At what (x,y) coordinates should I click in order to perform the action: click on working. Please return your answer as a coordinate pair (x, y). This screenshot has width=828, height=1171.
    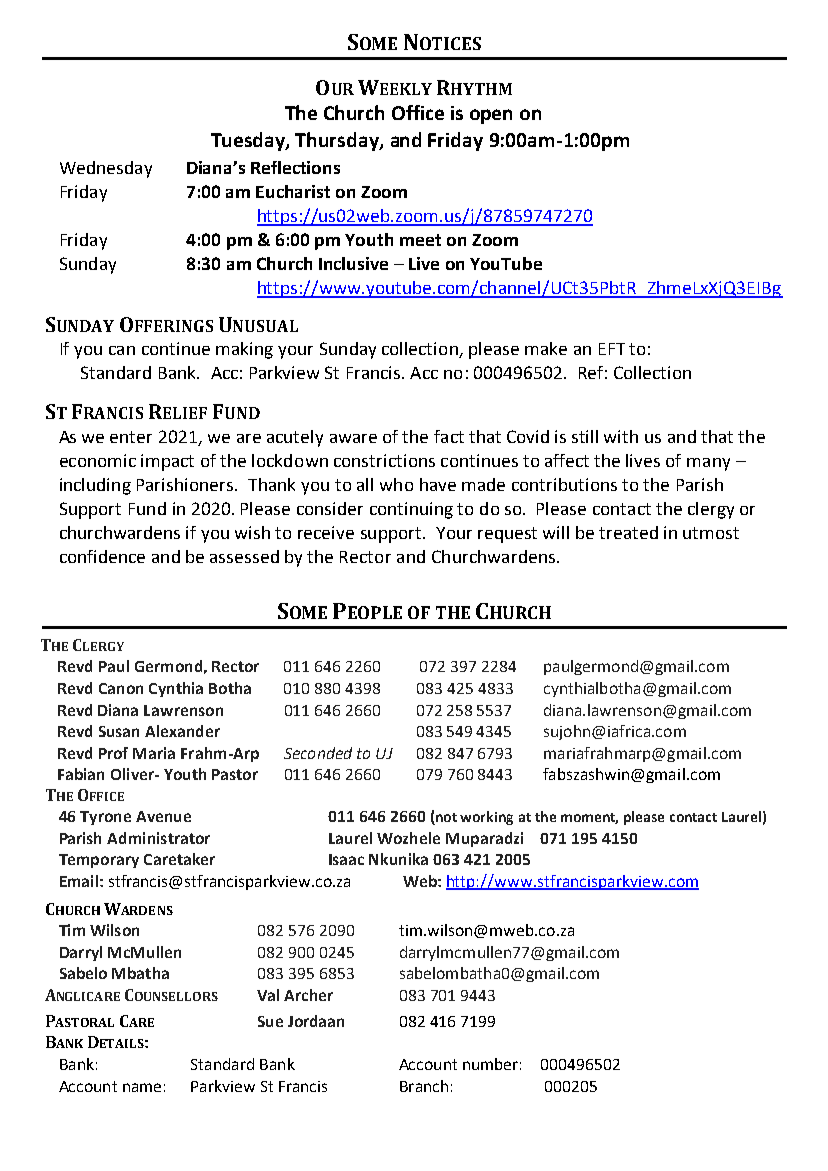
    Looking at the image, I should click on (486, 818).
